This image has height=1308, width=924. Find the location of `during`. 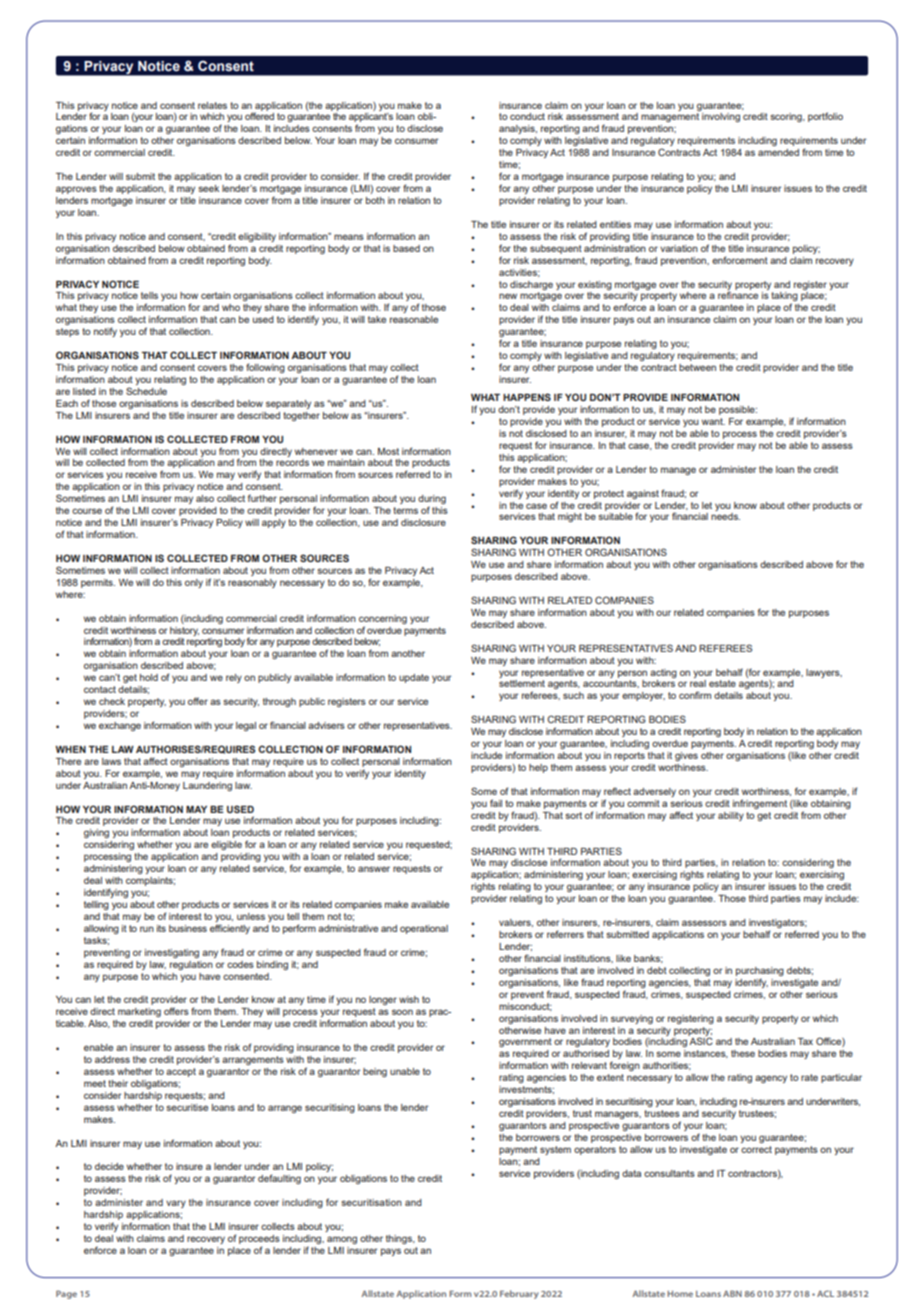

during is located at coordinates (432, 501).
